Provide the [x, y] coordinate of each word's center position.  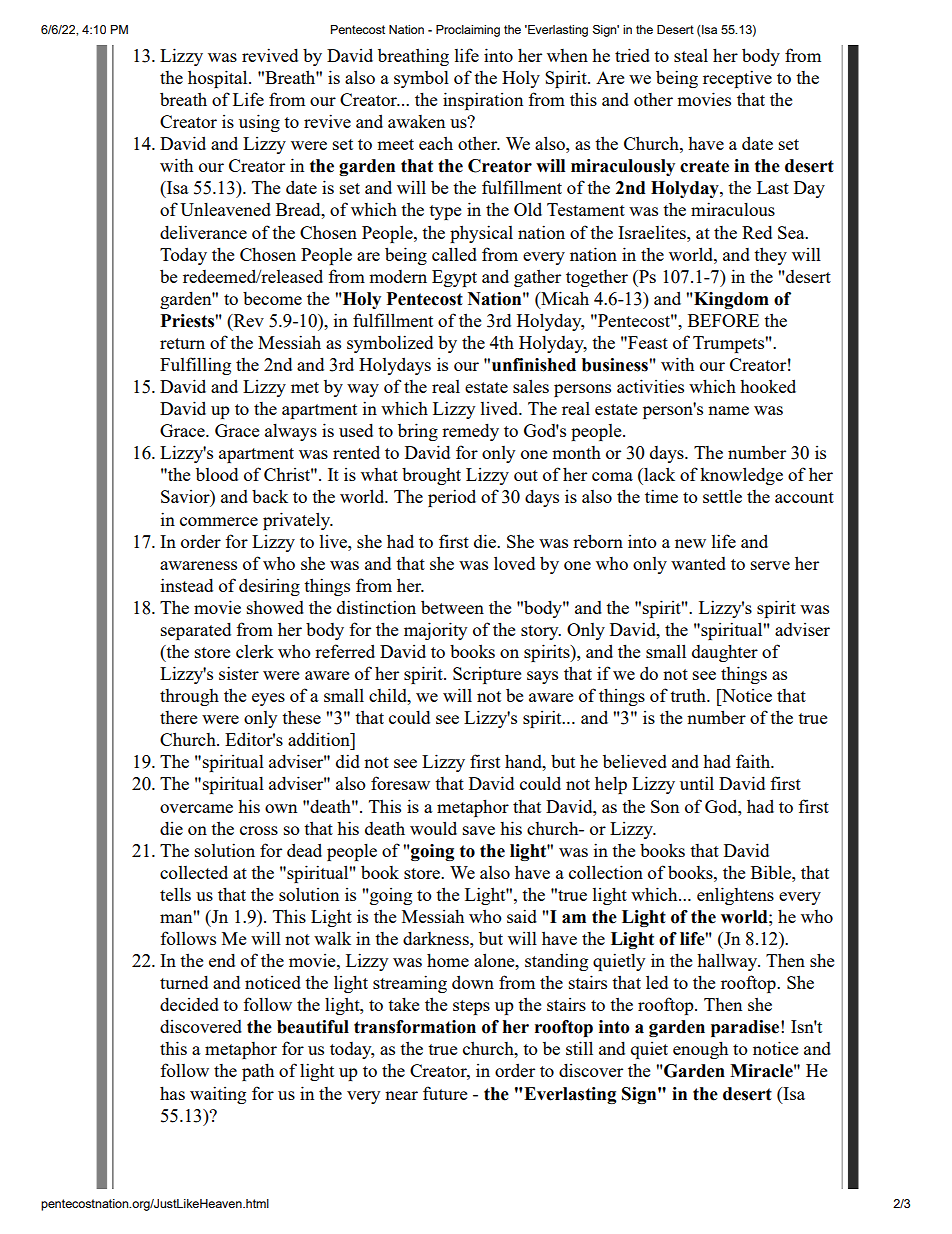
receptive [737, 79]
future [445, 1093]
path [258, 1072]
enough [700, 1050]
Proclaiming [468, 31]
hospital [219, 79]
